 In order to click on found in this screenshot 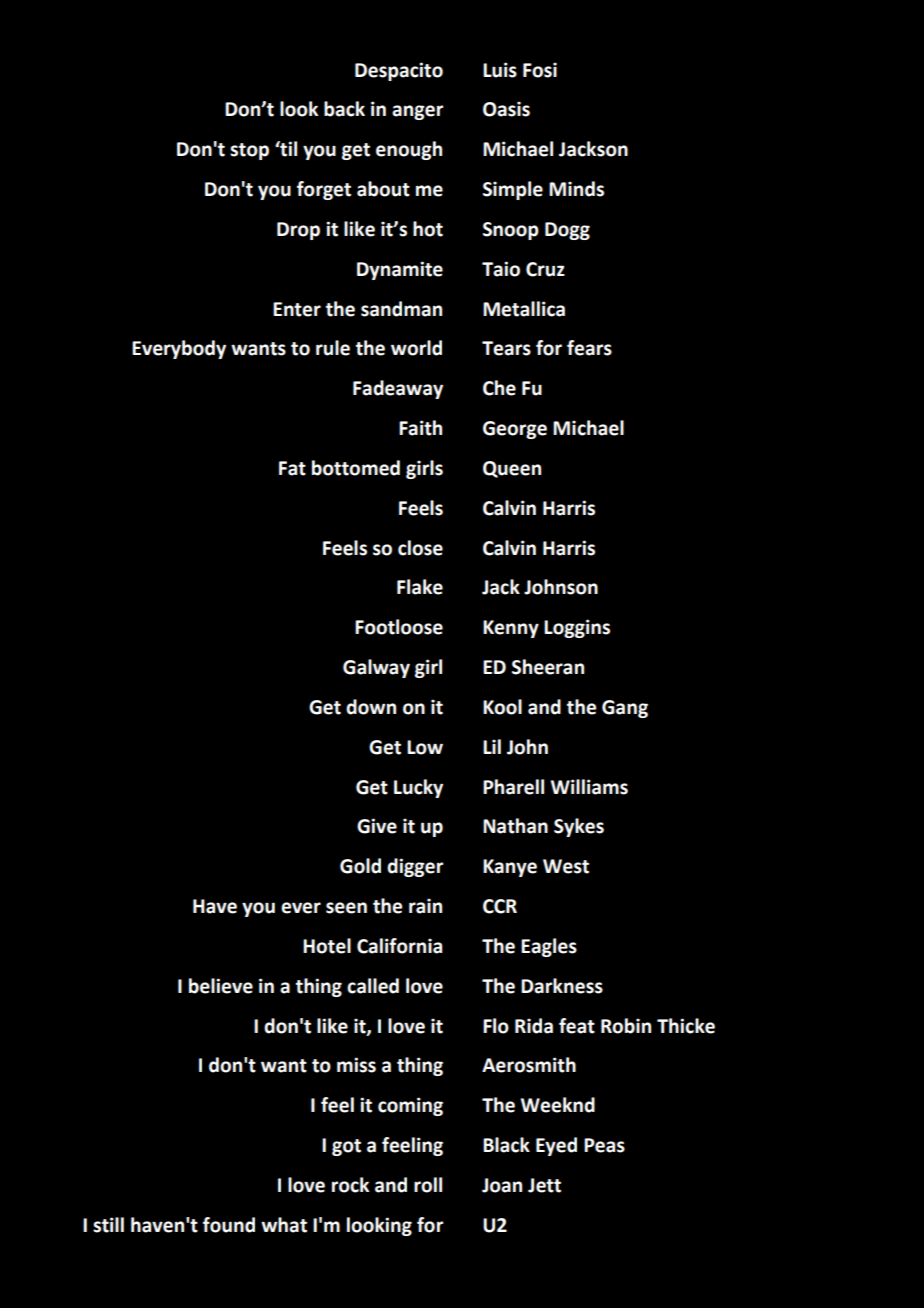, I will do `click(229, 1225)`.
